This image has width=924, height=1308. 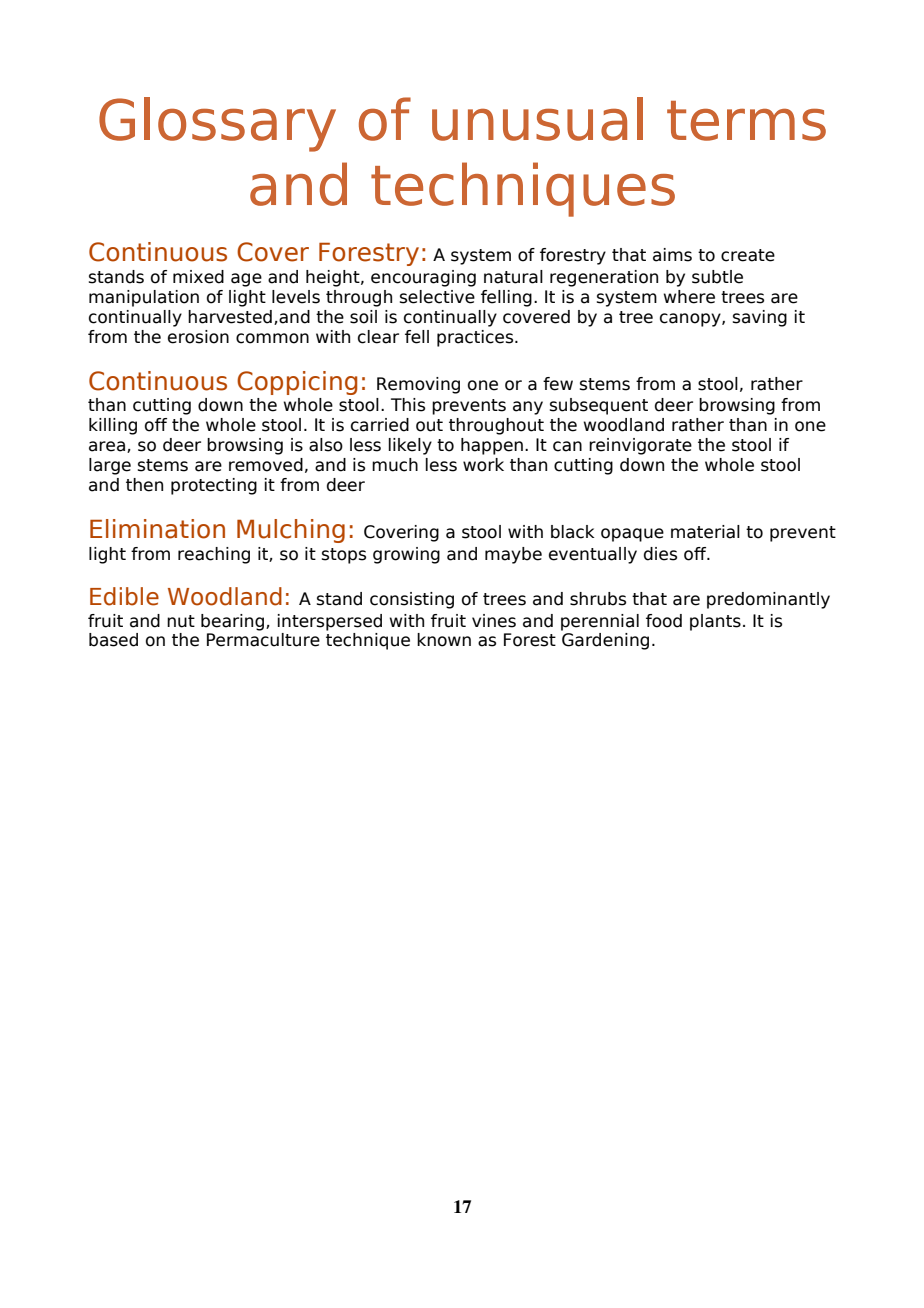 I want to click on Glossary, so click(x=217, y=124).
